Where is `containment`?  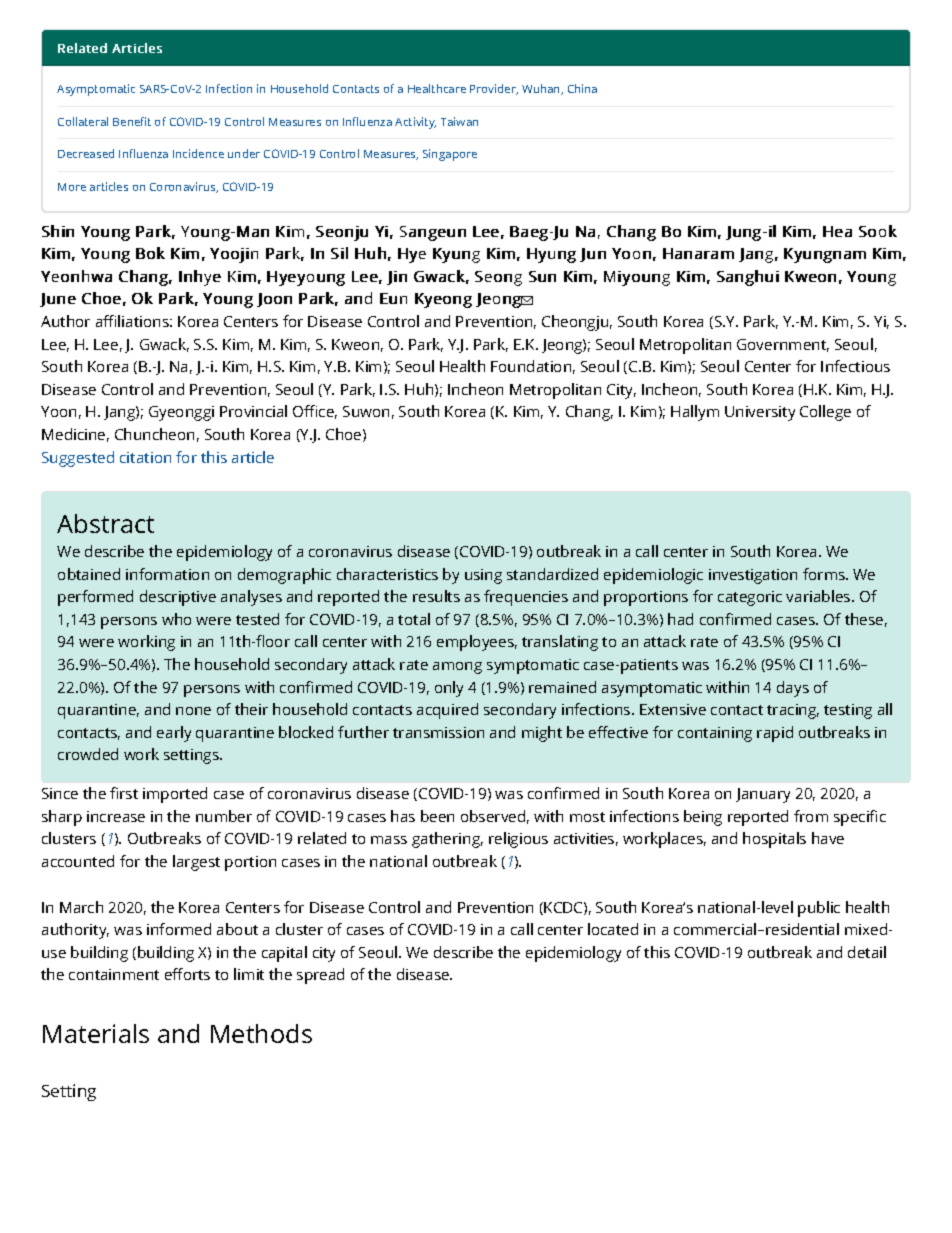 containment is located at coordinates (114, 974).
